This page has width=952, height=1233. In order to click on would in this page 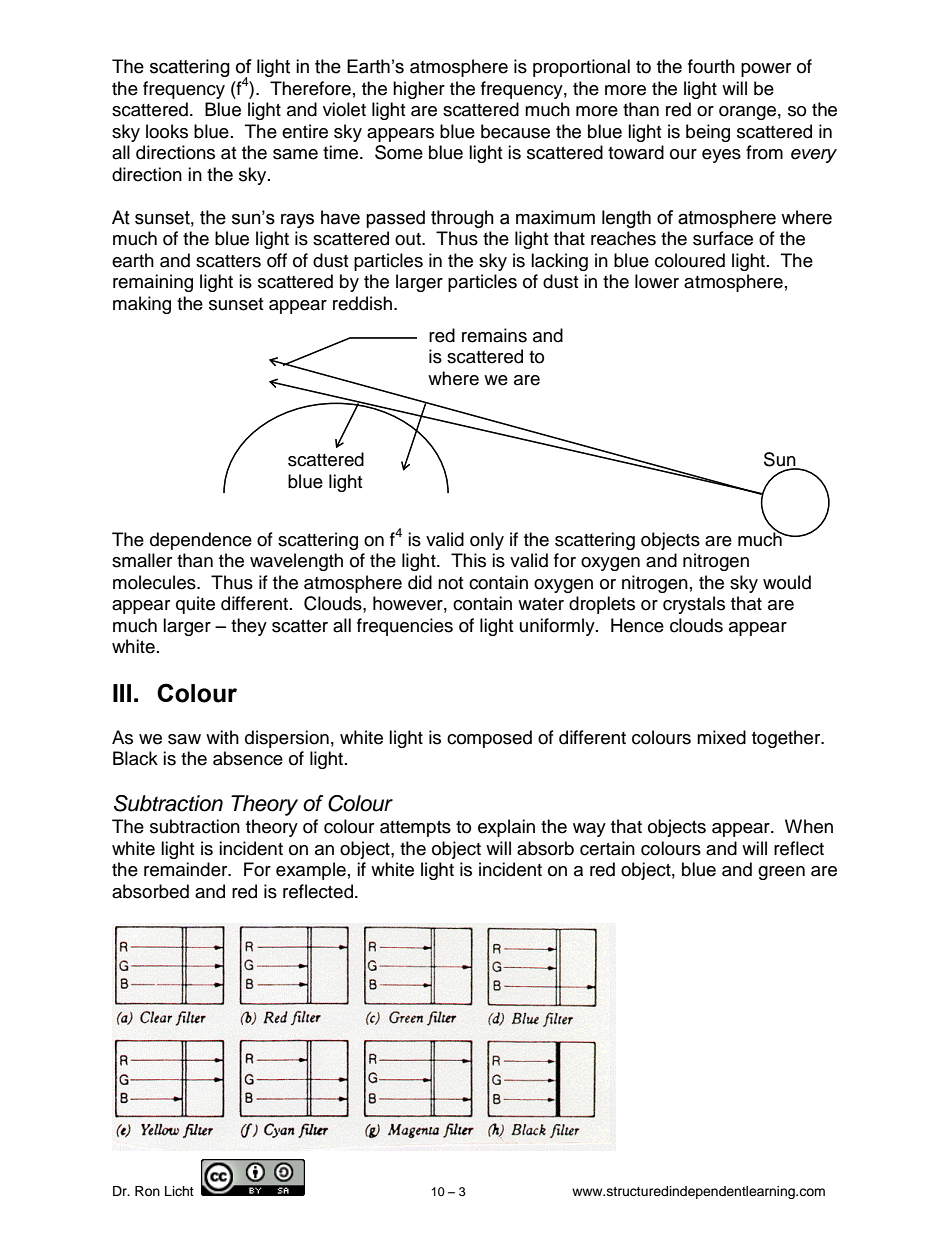, I will do `click(787, 582)`.
